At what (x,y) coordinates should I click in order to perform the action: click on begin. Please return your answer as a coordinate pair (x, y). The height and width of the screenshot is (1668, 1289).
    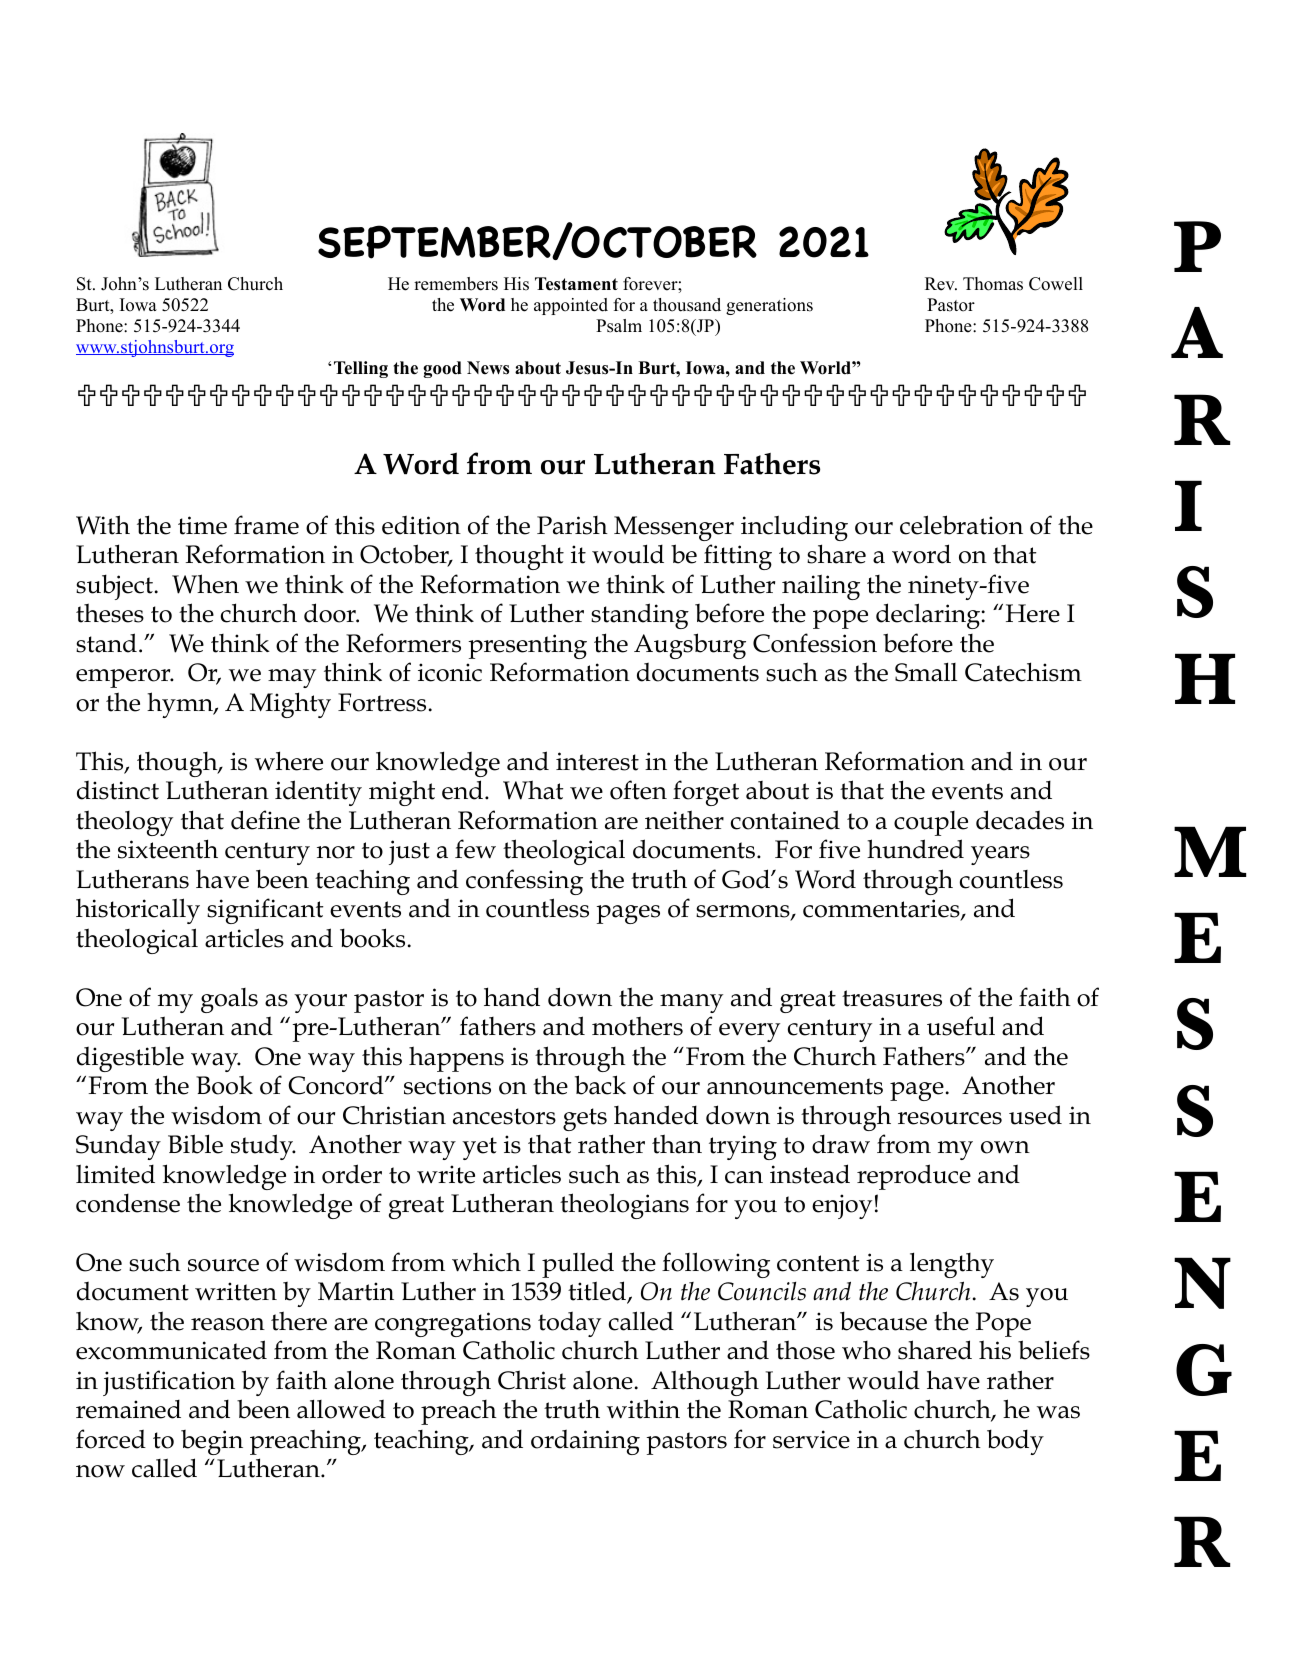
    Looking at the image, I should click on (212, 1442).
